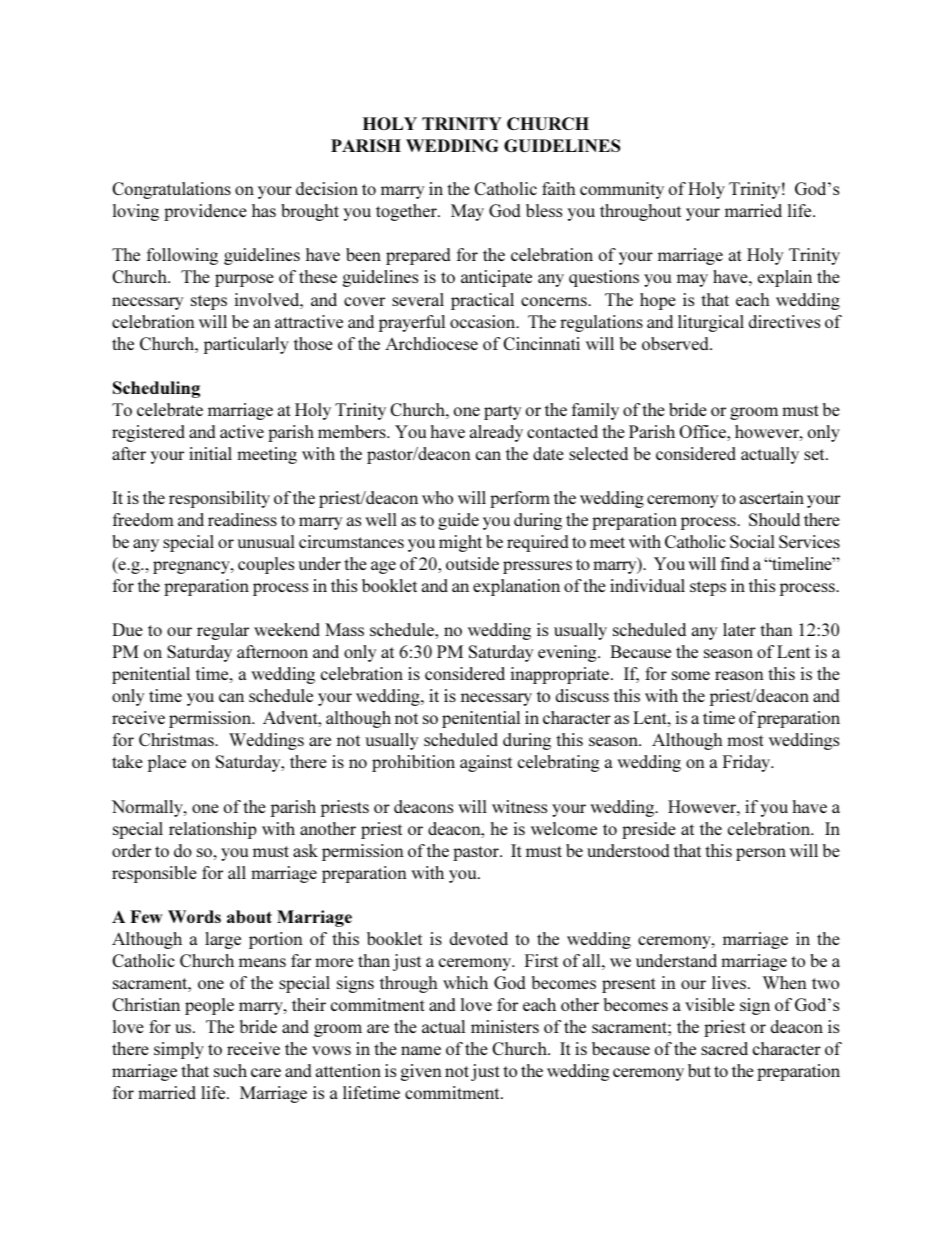 Image resolution: width=952 pixels, height=1233 pixels. Describe the element at coordinates (213, 830) in the screenshot. I see `relationship` at that location.
